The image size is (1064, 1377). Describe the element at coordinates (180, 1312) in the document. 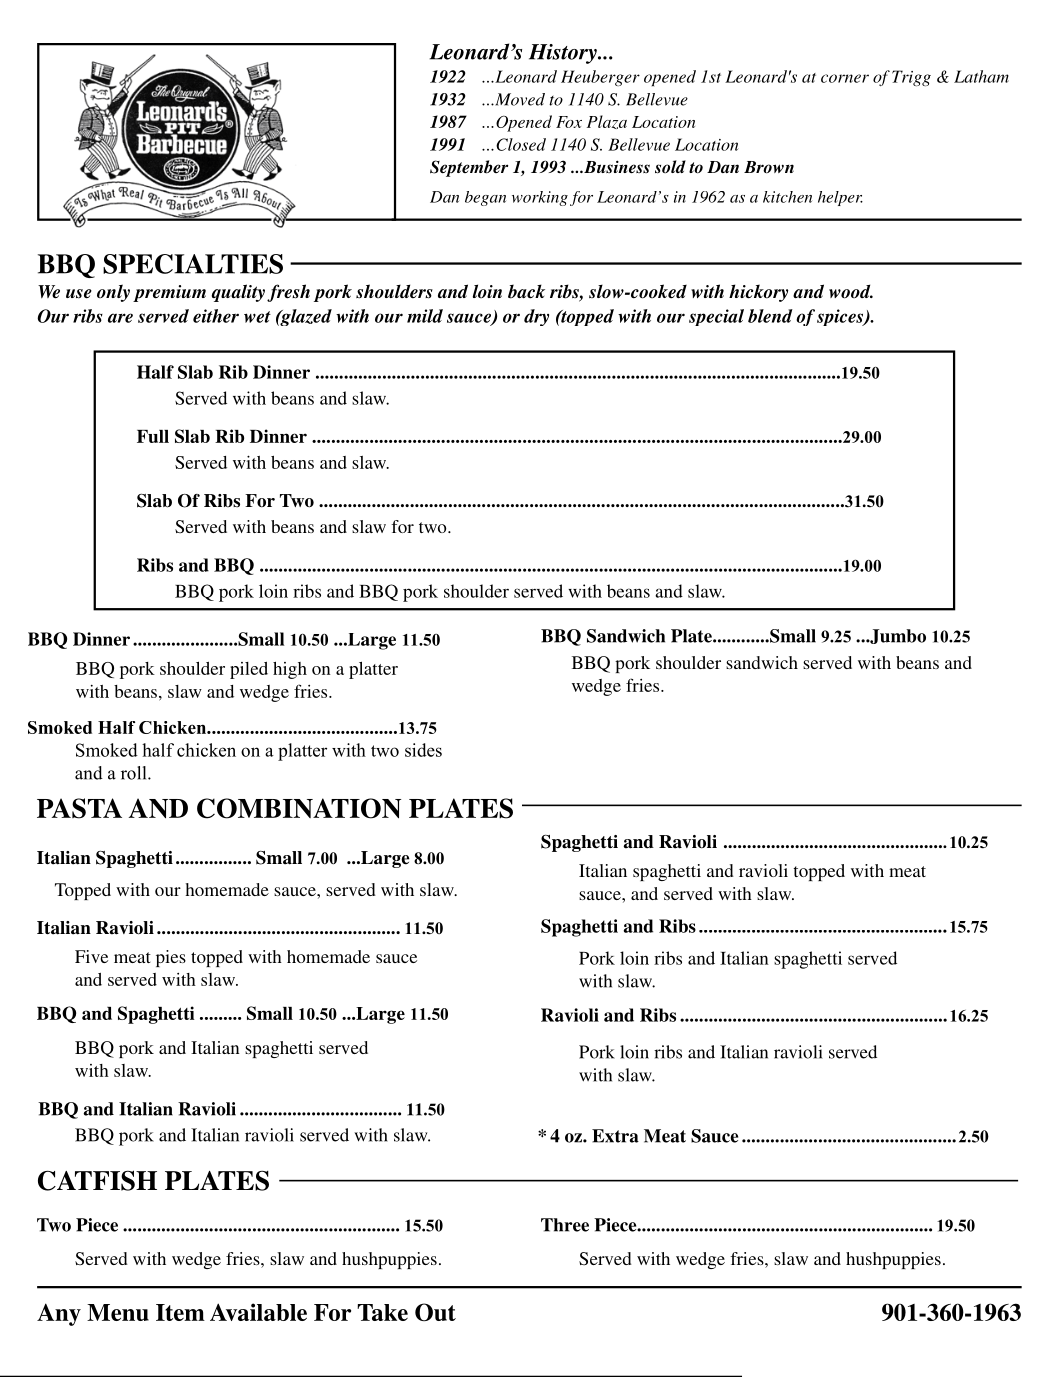

I see `Item` at that location.
